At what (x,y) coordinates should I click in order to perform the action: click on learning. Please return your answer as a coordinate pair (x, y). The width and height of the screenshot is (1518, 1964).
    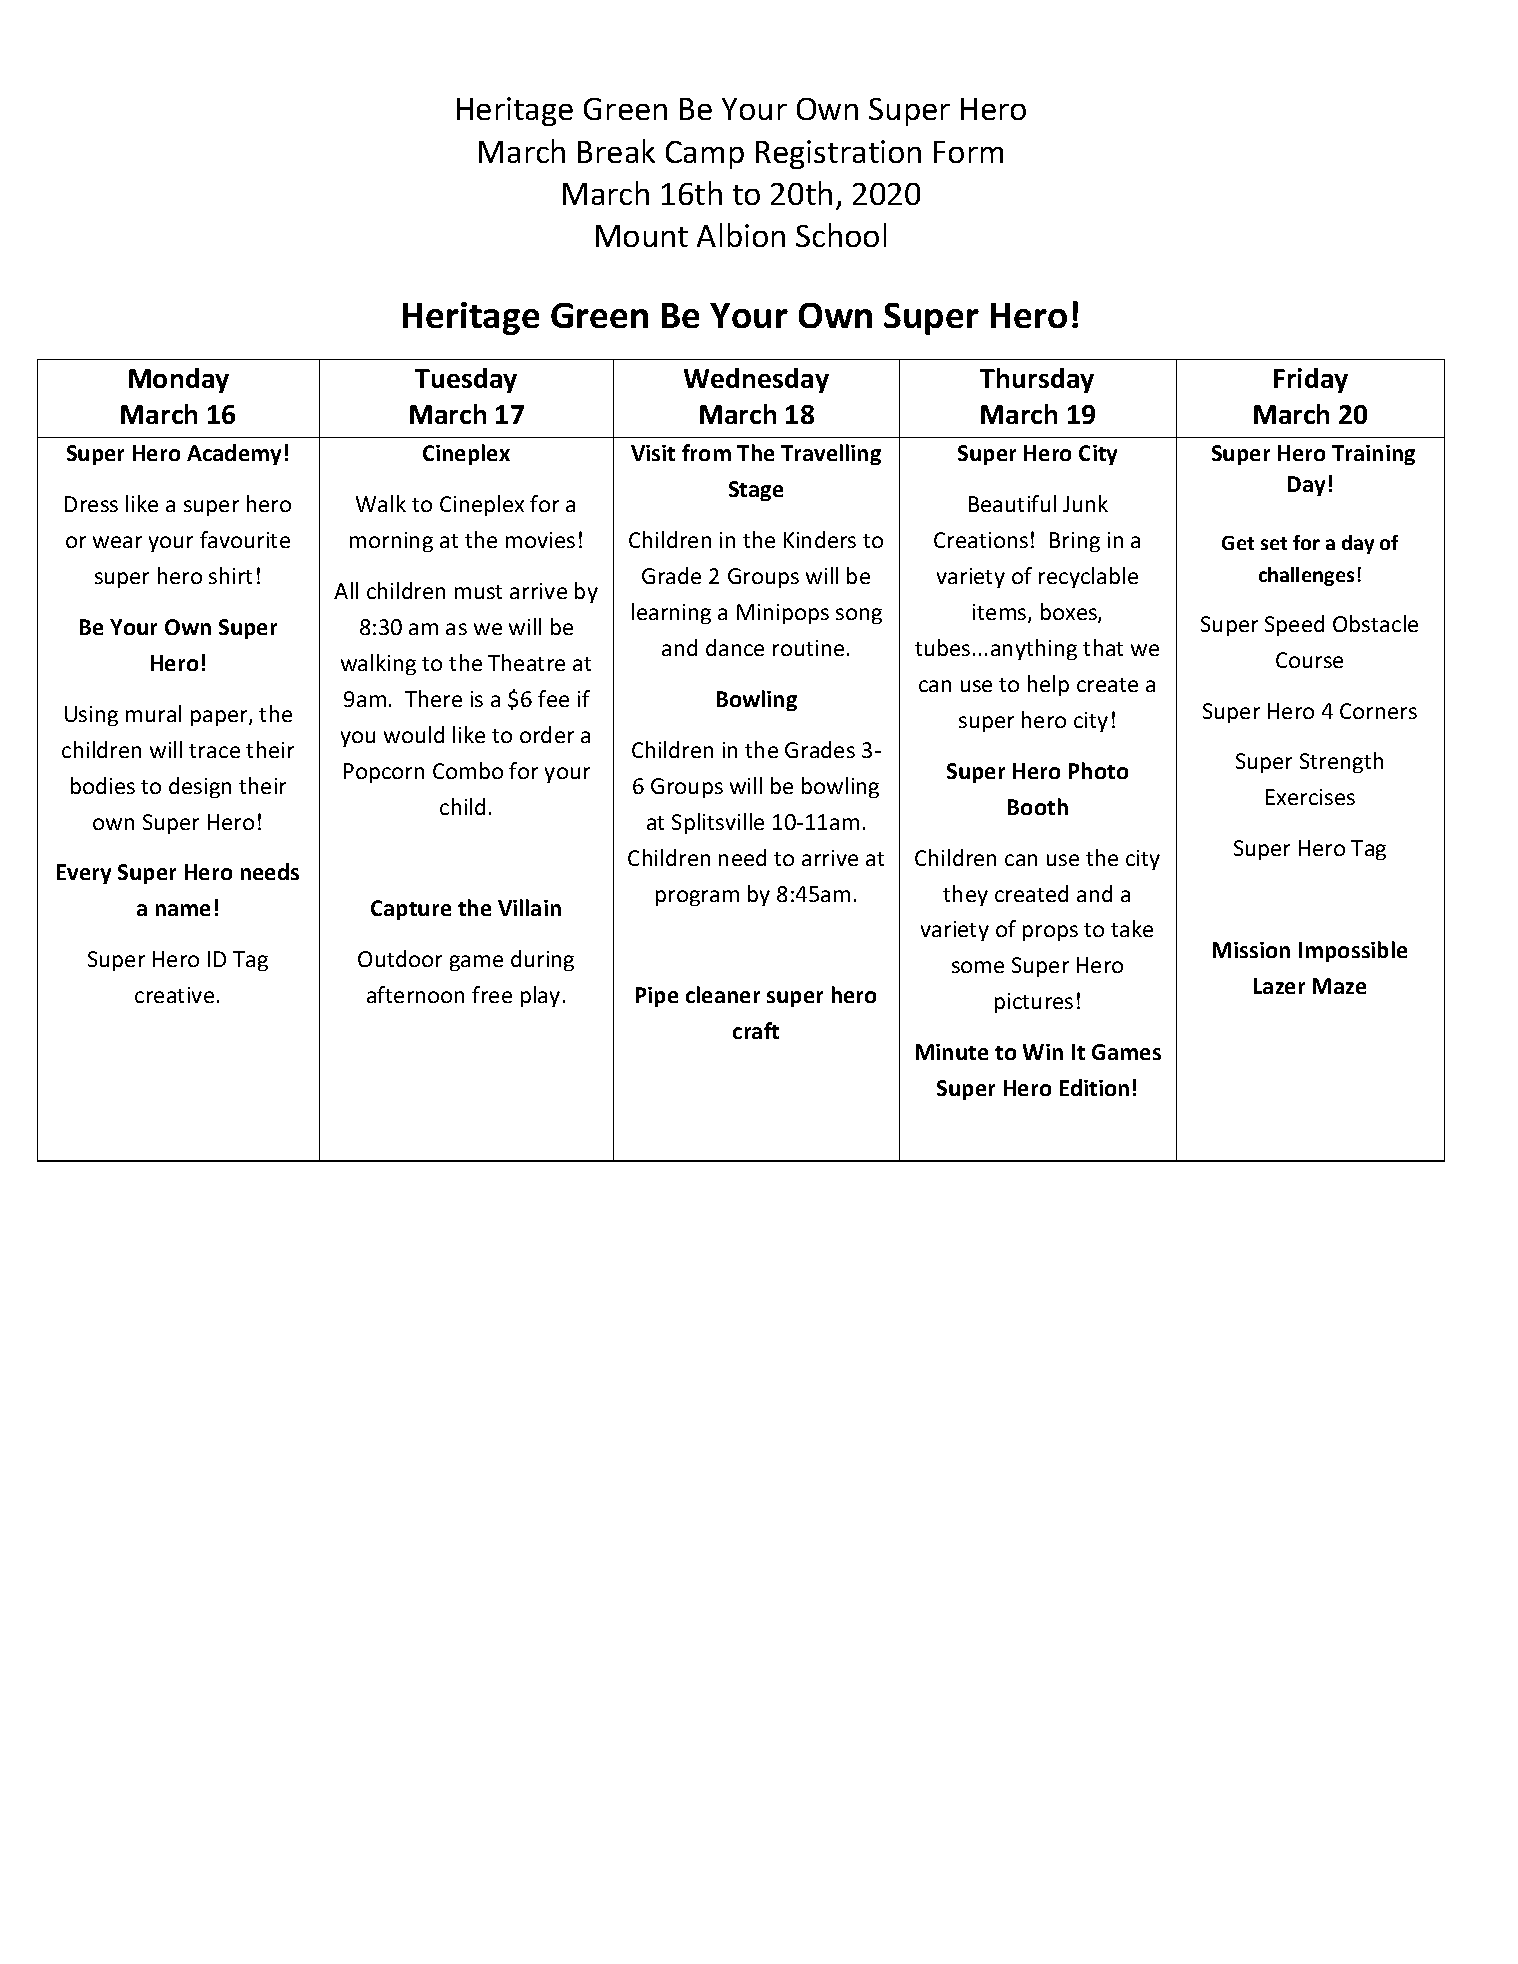
    Looking at the image, I should click on (671, 613).
